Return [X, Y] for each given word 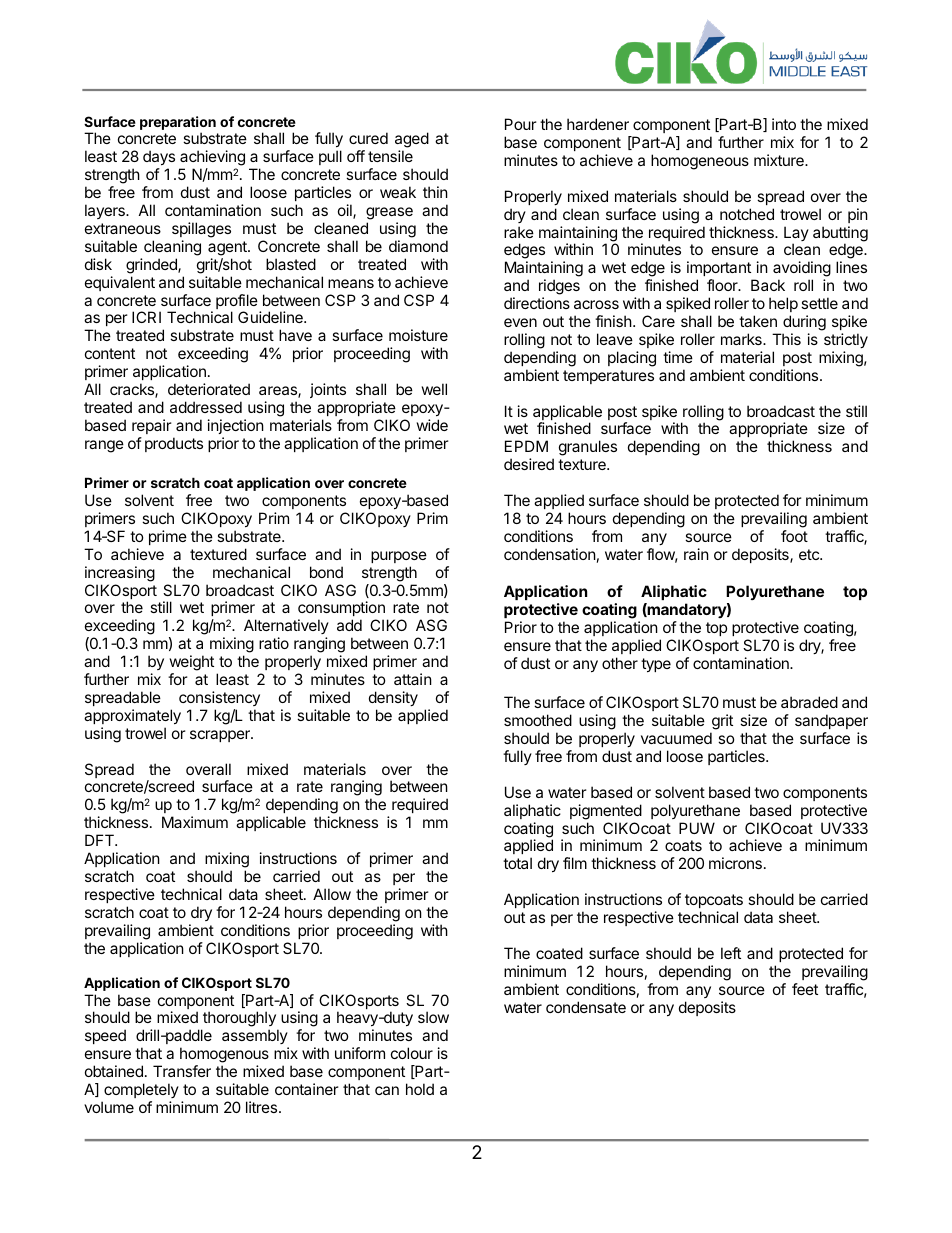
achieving [212, 159]
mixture [780, 160]
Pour [521, 124]
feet [805, 989]
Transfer [182, 1071]
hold [420, 1089]
